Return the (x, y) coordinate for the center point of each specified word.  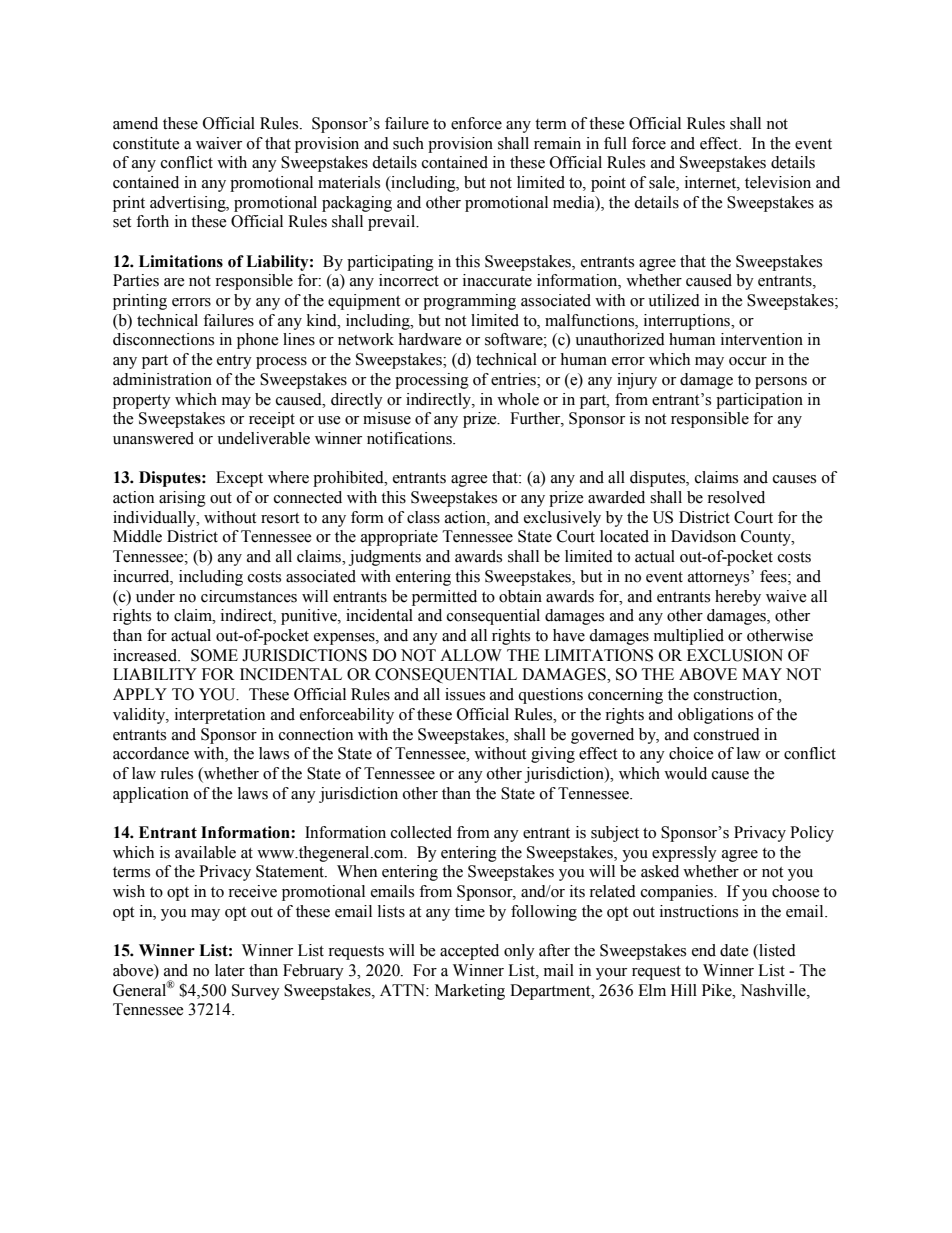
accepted (469, 952)
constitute (146, 143)
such (408, 143)
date (734, 950)
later (230, 970)
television (778, 182)
